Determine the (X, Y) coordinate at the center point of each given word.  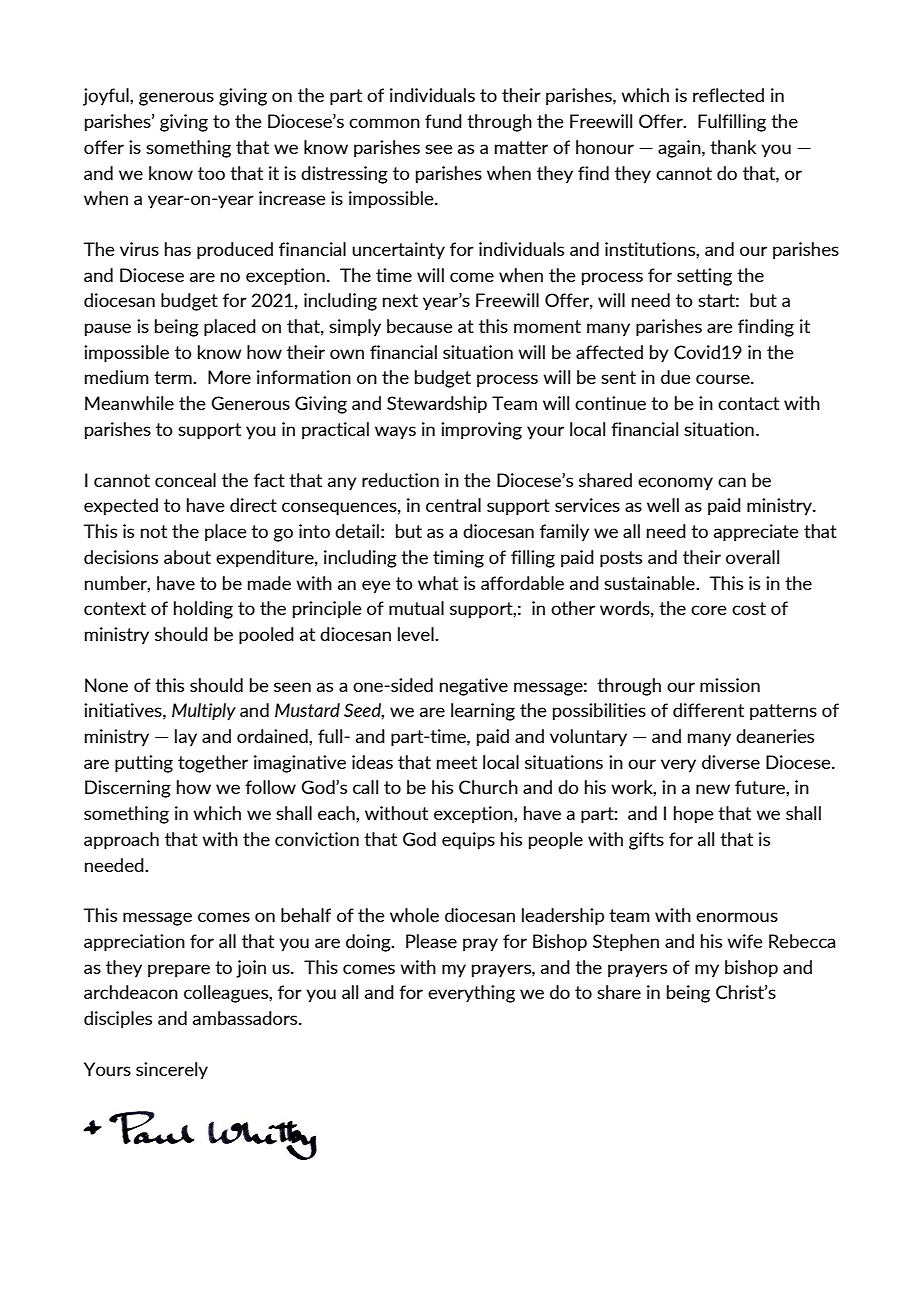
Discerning (128, 789)
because (420, 326)
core (709, 610)
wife (745, 941)
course (724, 379)
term (174, 377)
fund (443, 121)
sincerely (172, 1071)
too (211, 173)
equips (468, 841)
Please (431, 941)
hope (694, 815)
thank (733, 147)
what (438, 583)
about (187, 557)
